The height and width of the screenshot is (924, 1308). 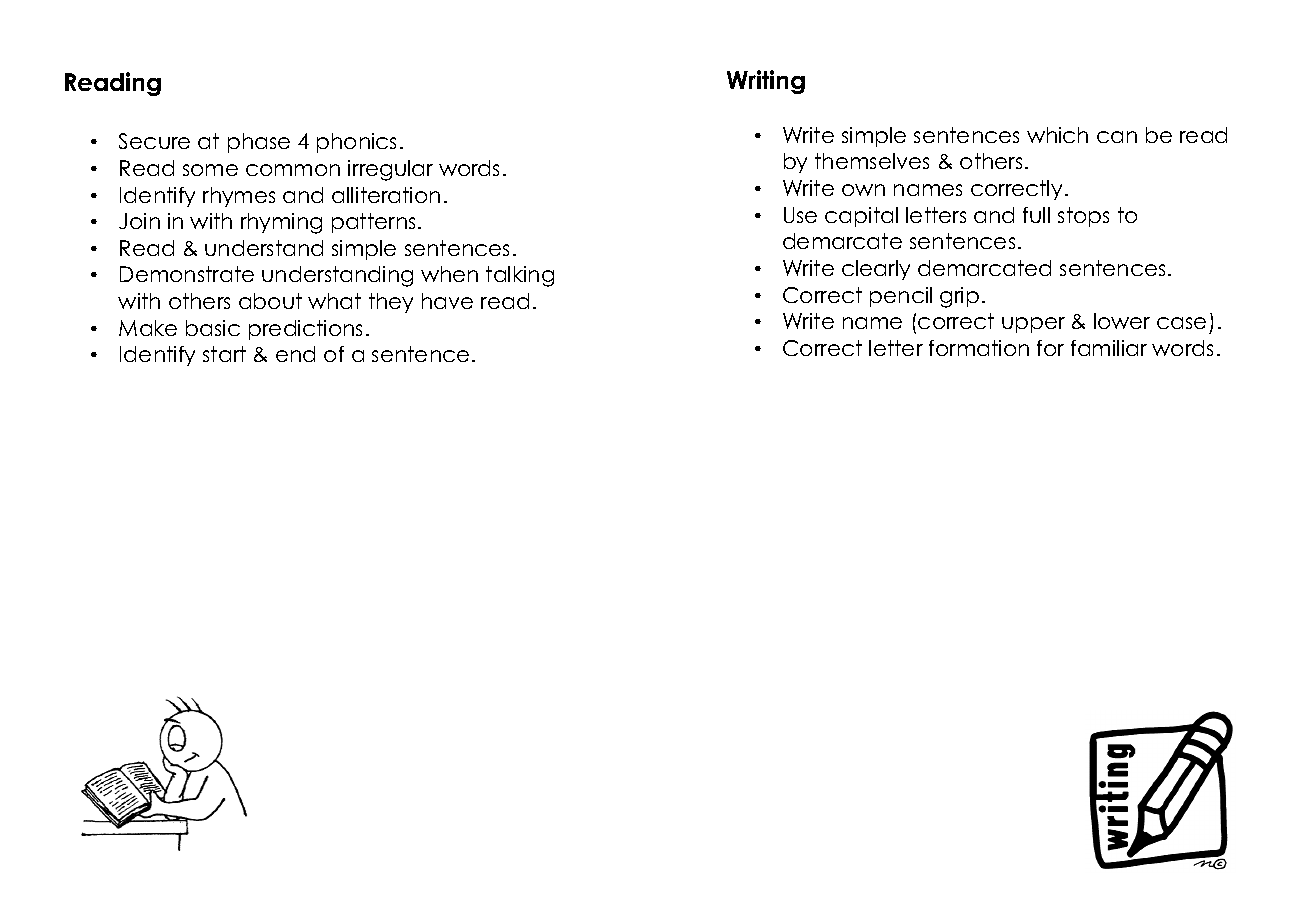 What do you see at coordinates (1083, 217) in the screenshot?
I see `stops` at bounding box center [1083, 217].
